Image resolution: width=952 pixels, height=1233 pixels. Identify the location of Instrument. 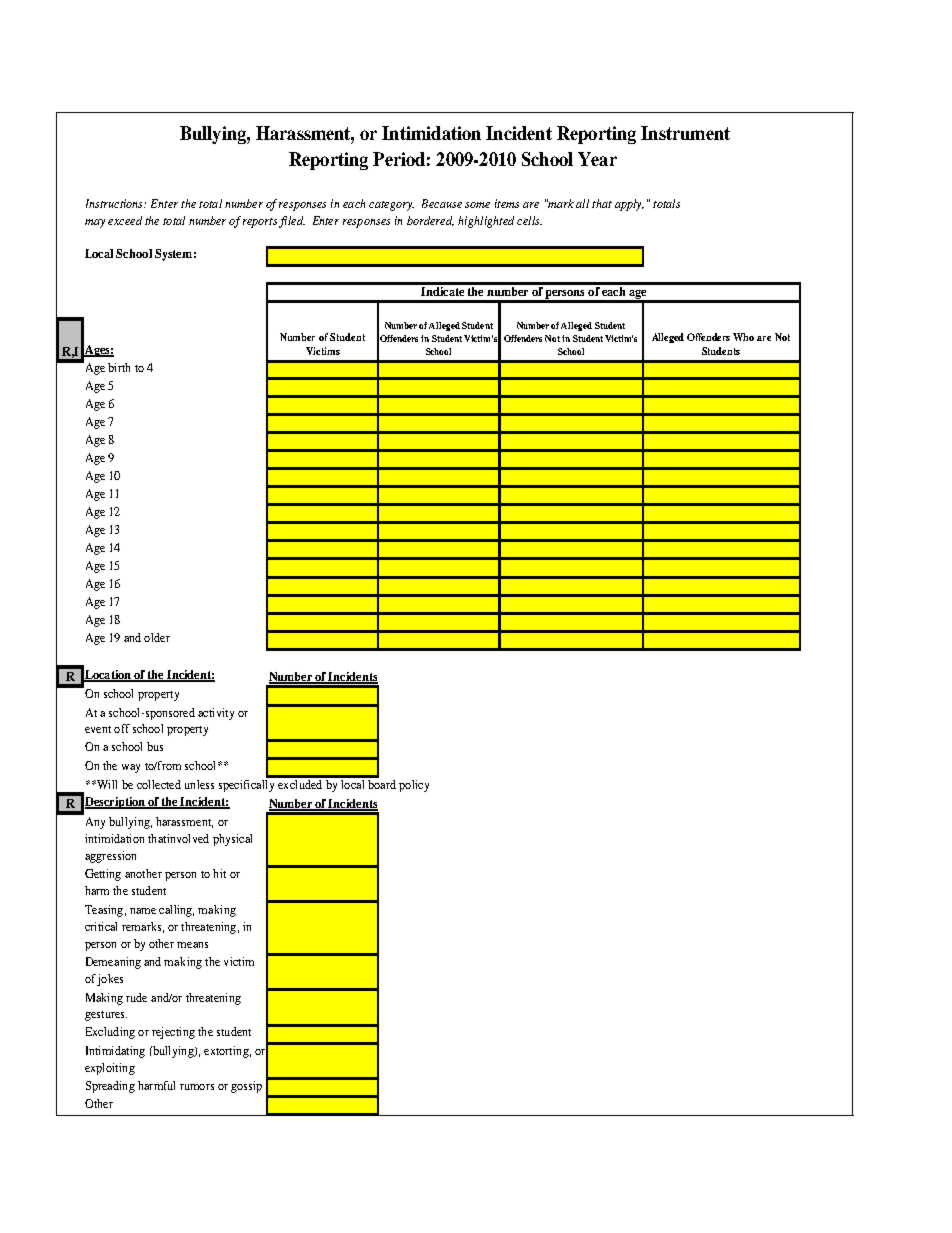
(685, 133).
